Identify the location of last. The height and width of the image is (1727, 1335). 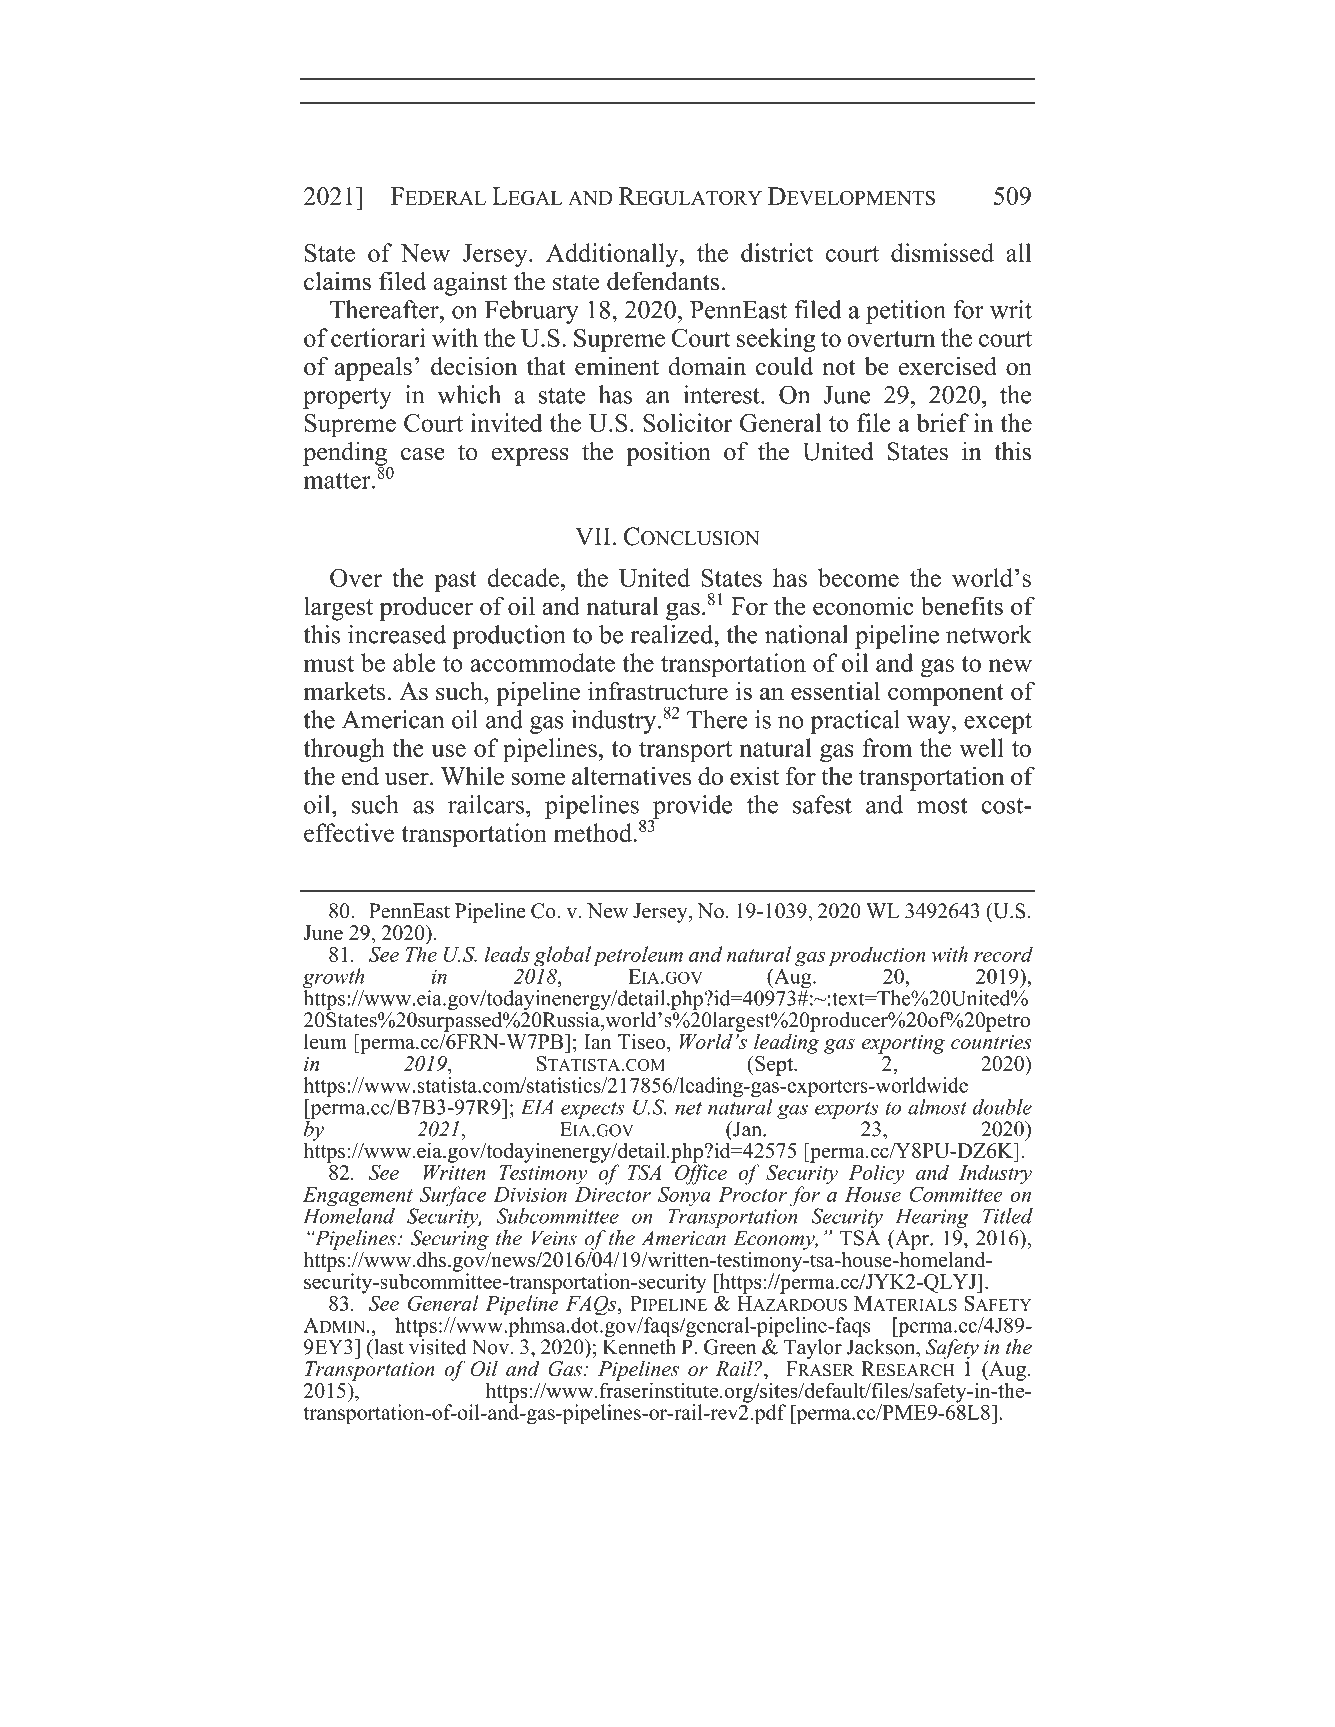
(388, 1347).
